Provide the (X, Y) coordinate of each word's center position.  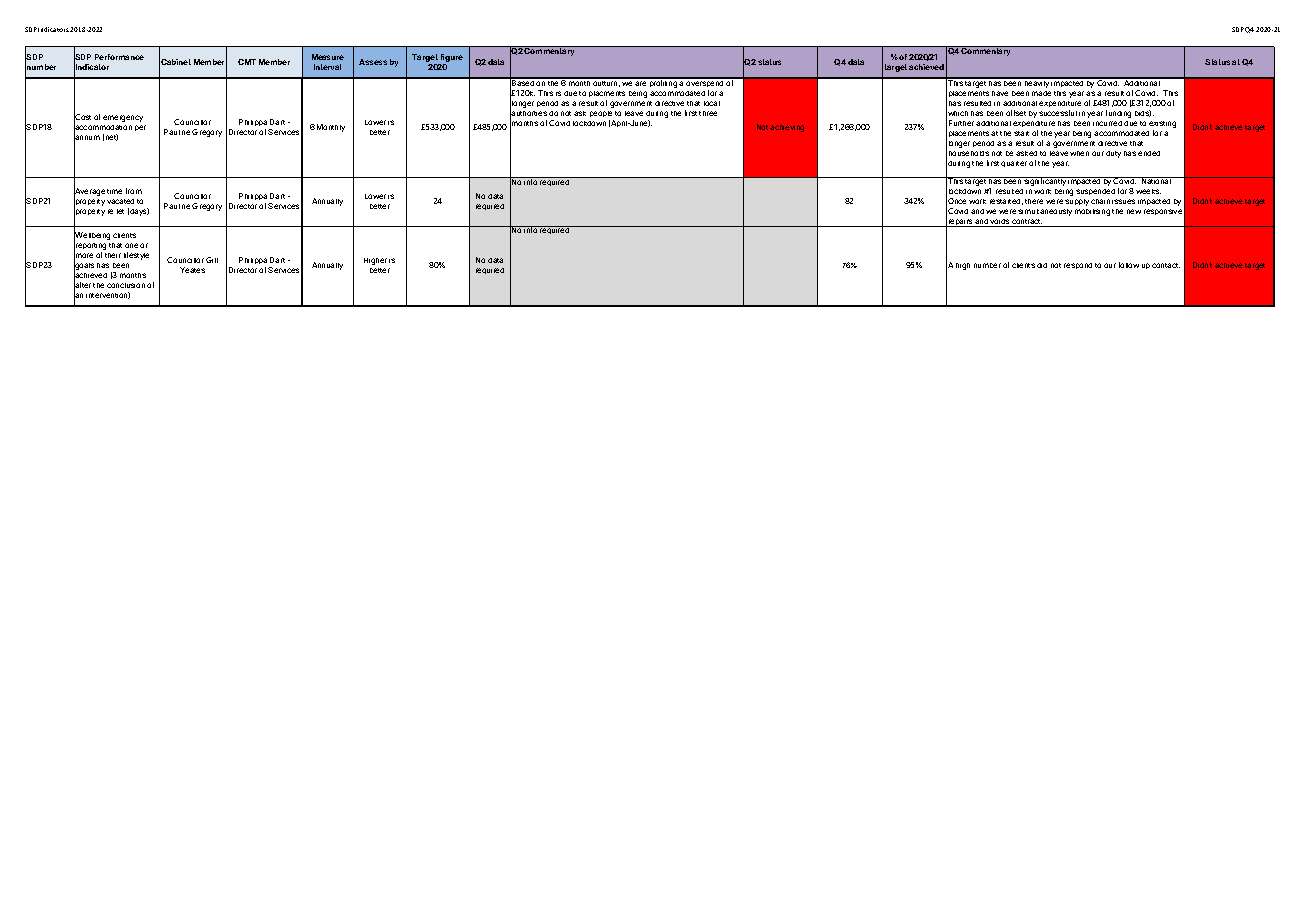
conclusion (126, 285)
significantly (1045, 181)
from (134, 191)
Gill (212, 260)
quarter (1014, 164)
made (1041, 93)
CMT (247, 62)
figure (452, 58)
